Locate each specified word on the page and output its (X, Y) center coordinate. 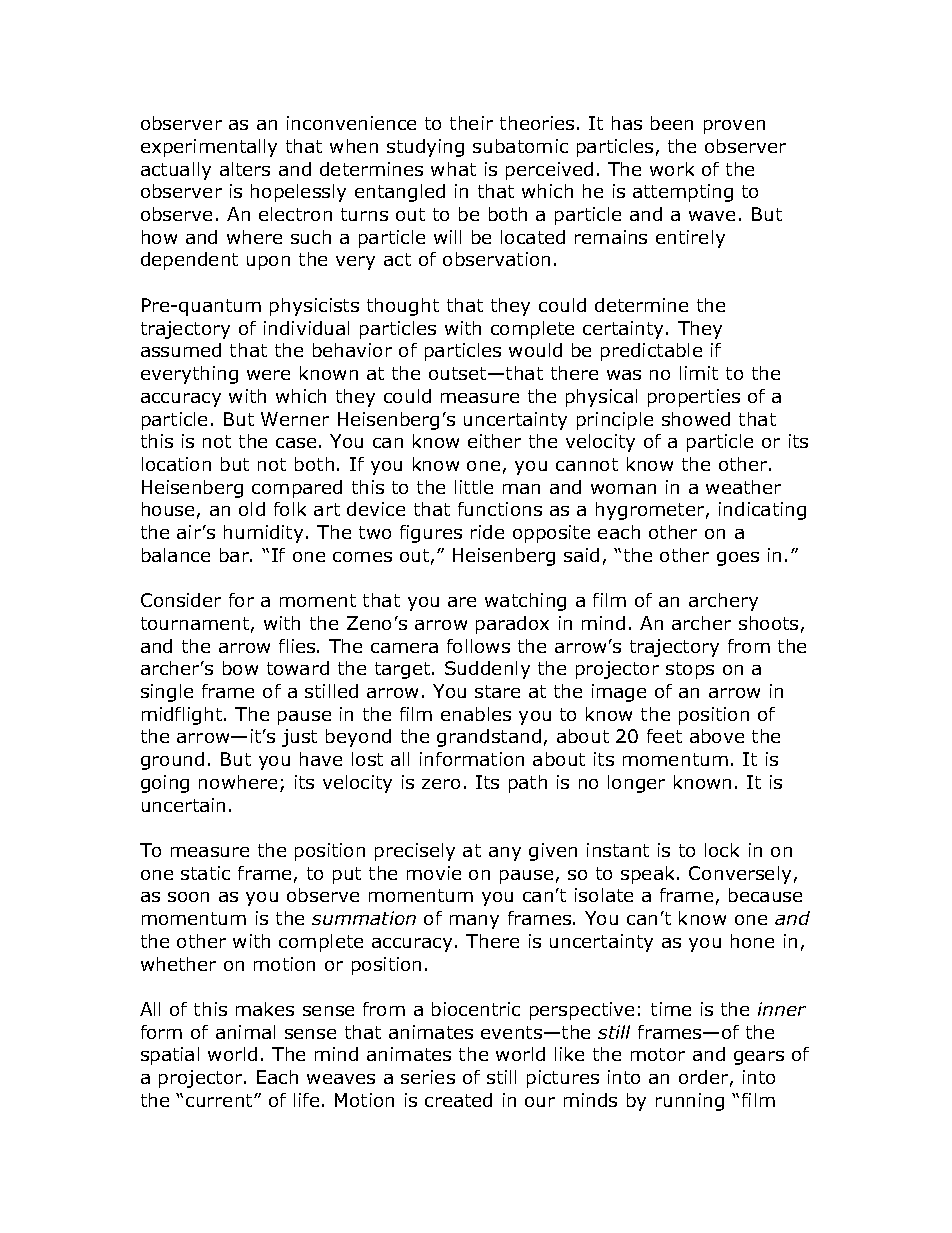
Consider (181, 600)
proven (734, 127)
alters (245, 169)
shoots (768, 623)
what (453, 169)
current (220, 1100)
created (458, 1100)
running (690, 1102)
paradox (512, 625)
